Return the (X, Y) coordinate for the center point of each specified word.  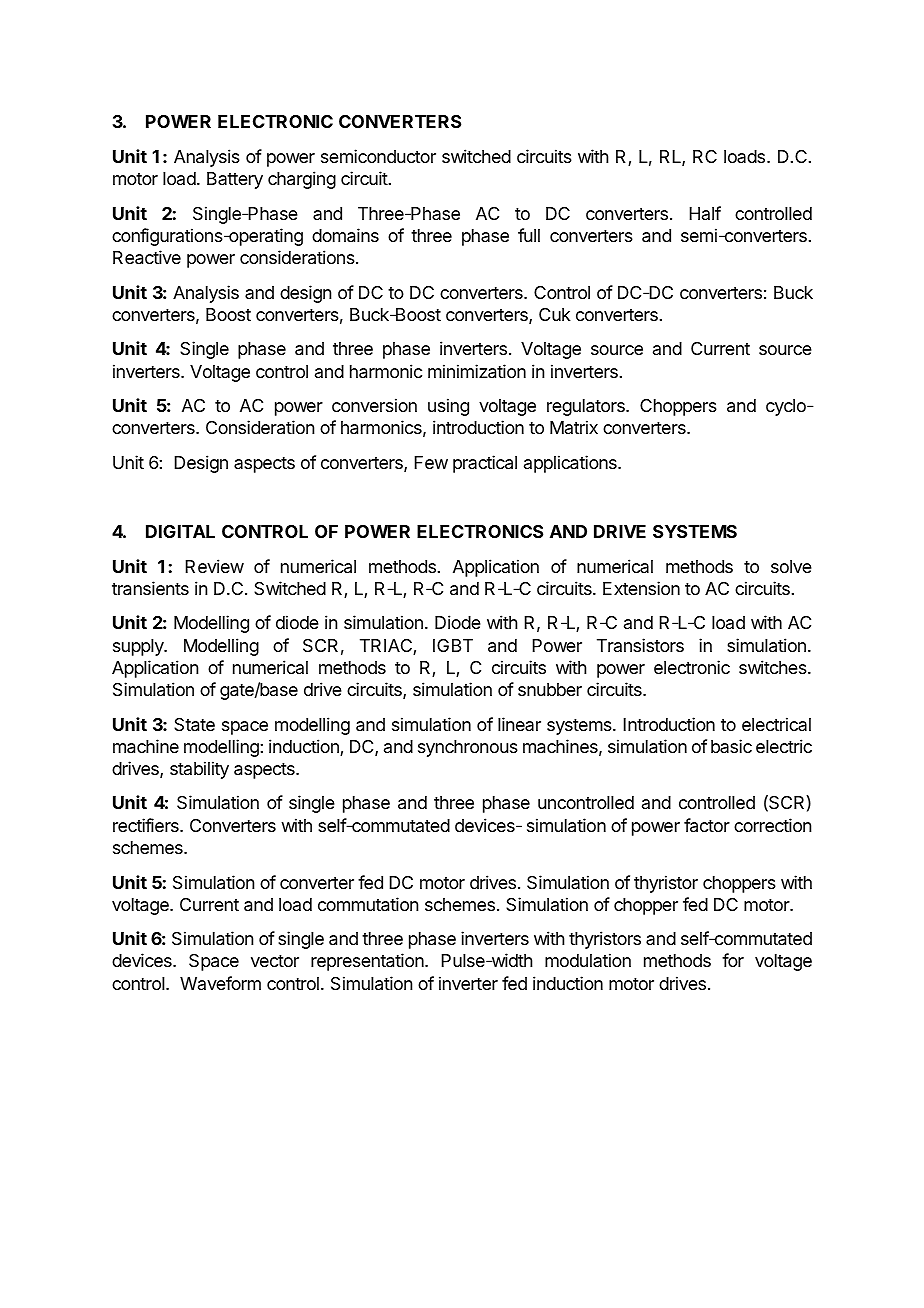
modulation (588, 960)
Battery (235, 180)
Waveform (220, 983)
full (529, 235)
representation (367, 962)
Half (705, 213)
